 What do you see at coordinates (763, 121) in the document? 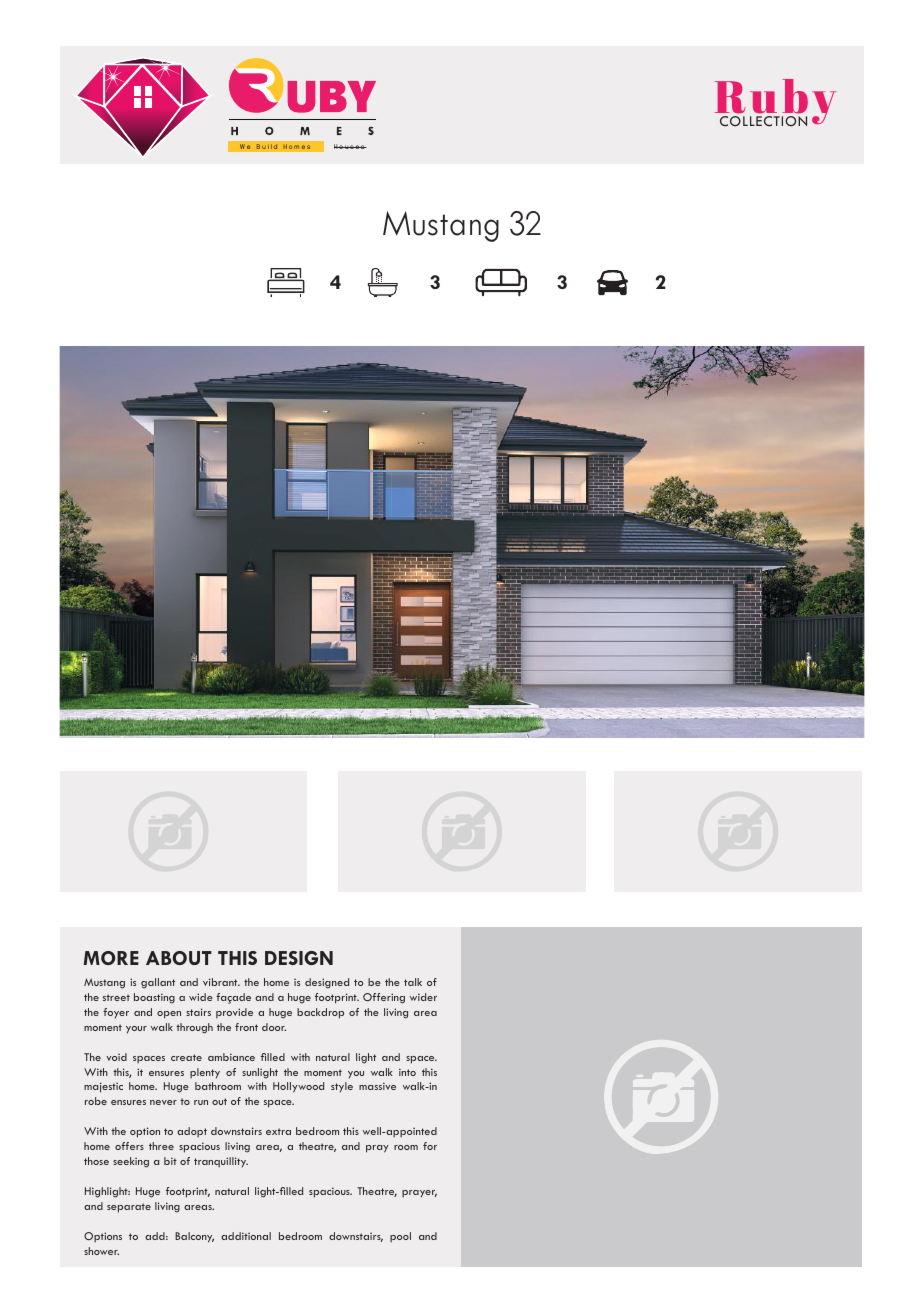
I see `COLLECTION` at bounding box center [763, 121].
